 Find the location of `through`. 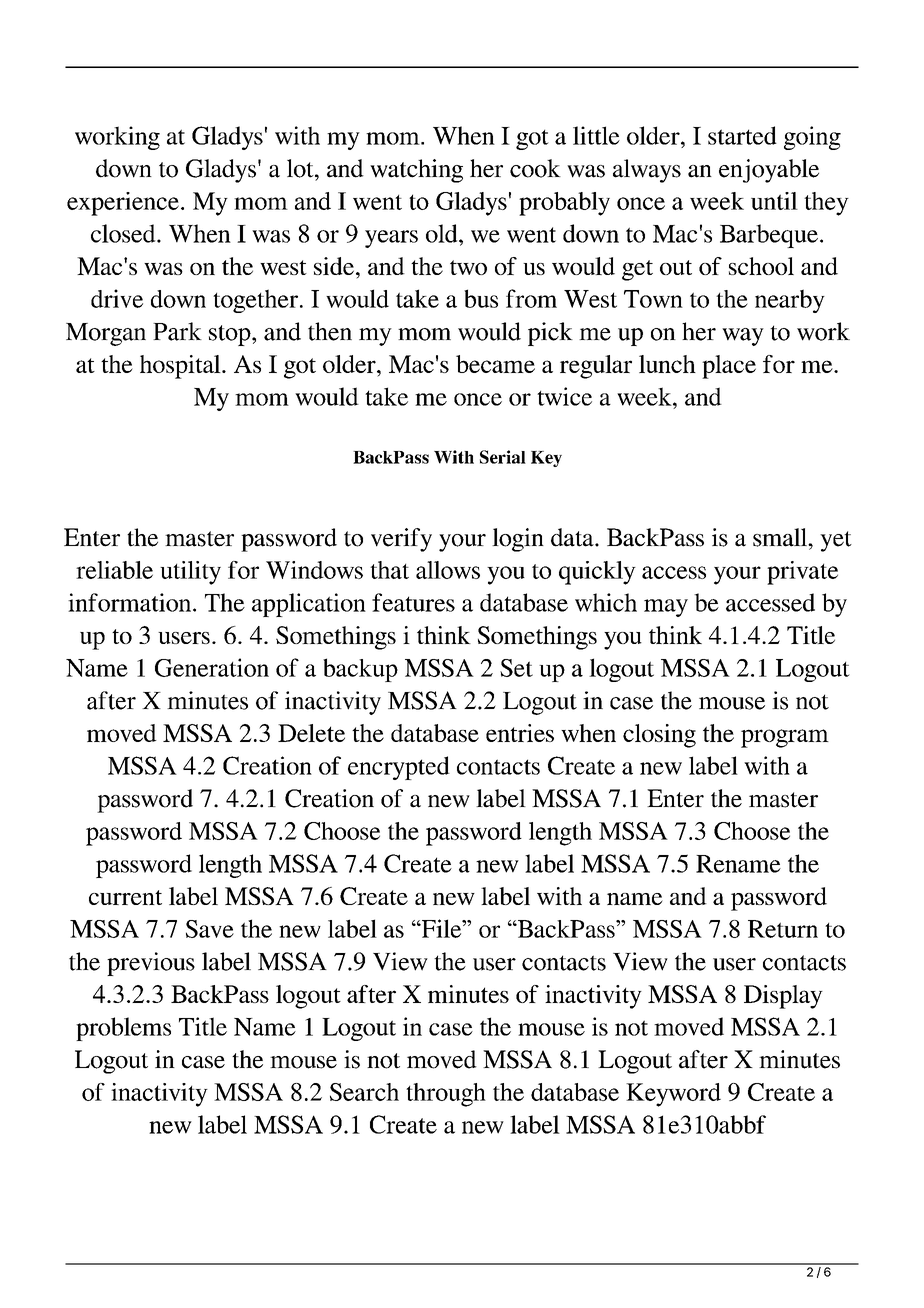

through is located at coordinates (446, 1095).
